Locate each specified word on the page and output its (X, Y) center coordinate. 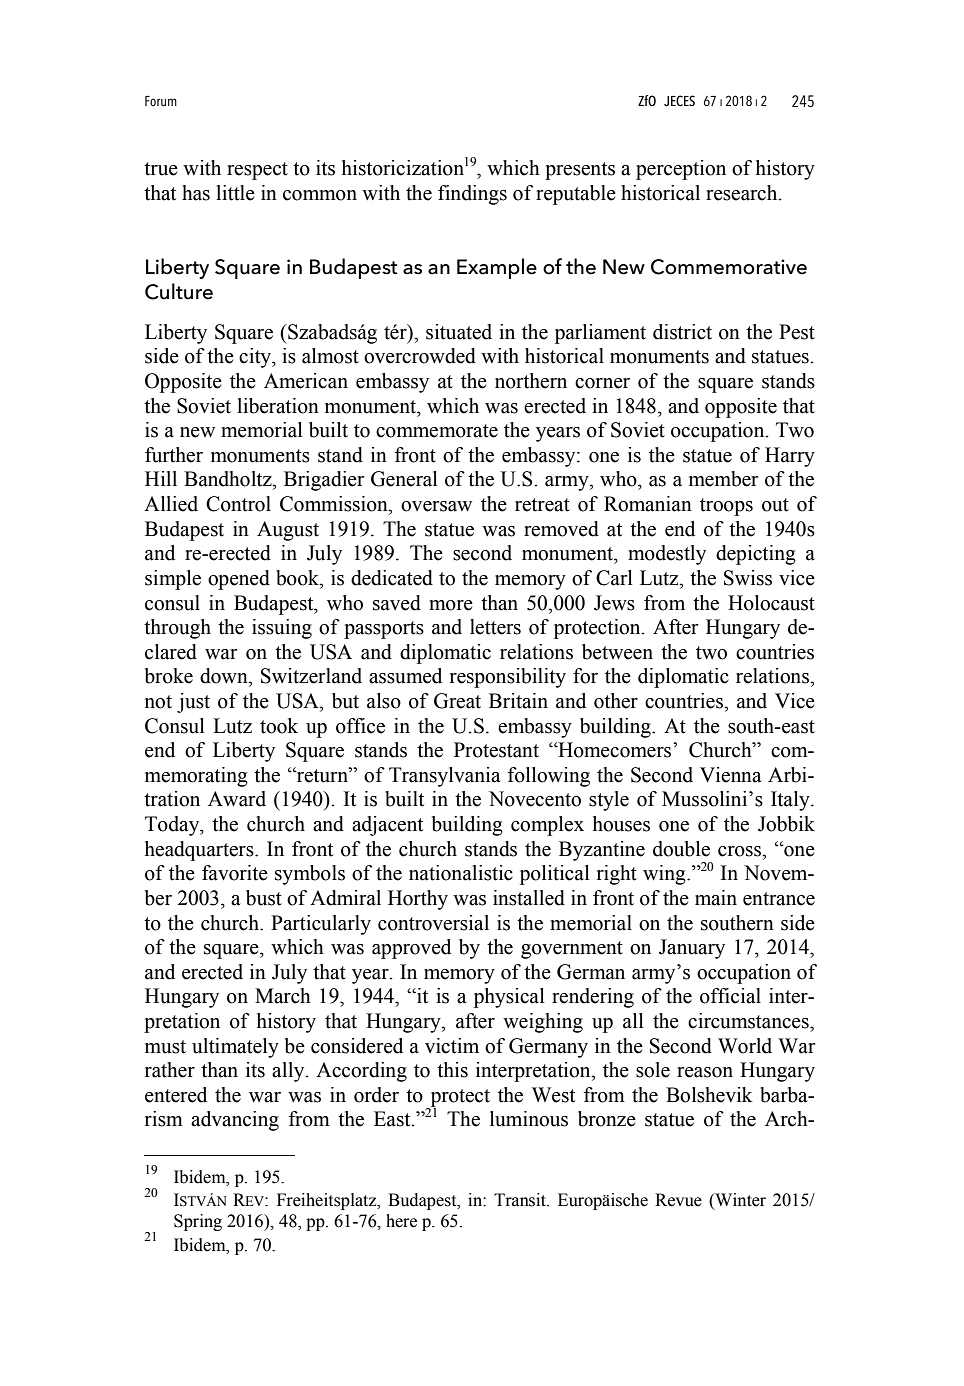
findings (472, 195)
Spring (198, 1222)
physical (509, 998)
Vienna (731, 775)
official (730, 996)
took (279, 726)
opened (239, 580)
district (682, 332)
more (451, 605)
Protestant (496, 750)
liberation (278, 406)
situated (459, 332)
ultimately (235, 1048)
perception (681, 170)
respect (257, 171)
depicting (756, 555)
